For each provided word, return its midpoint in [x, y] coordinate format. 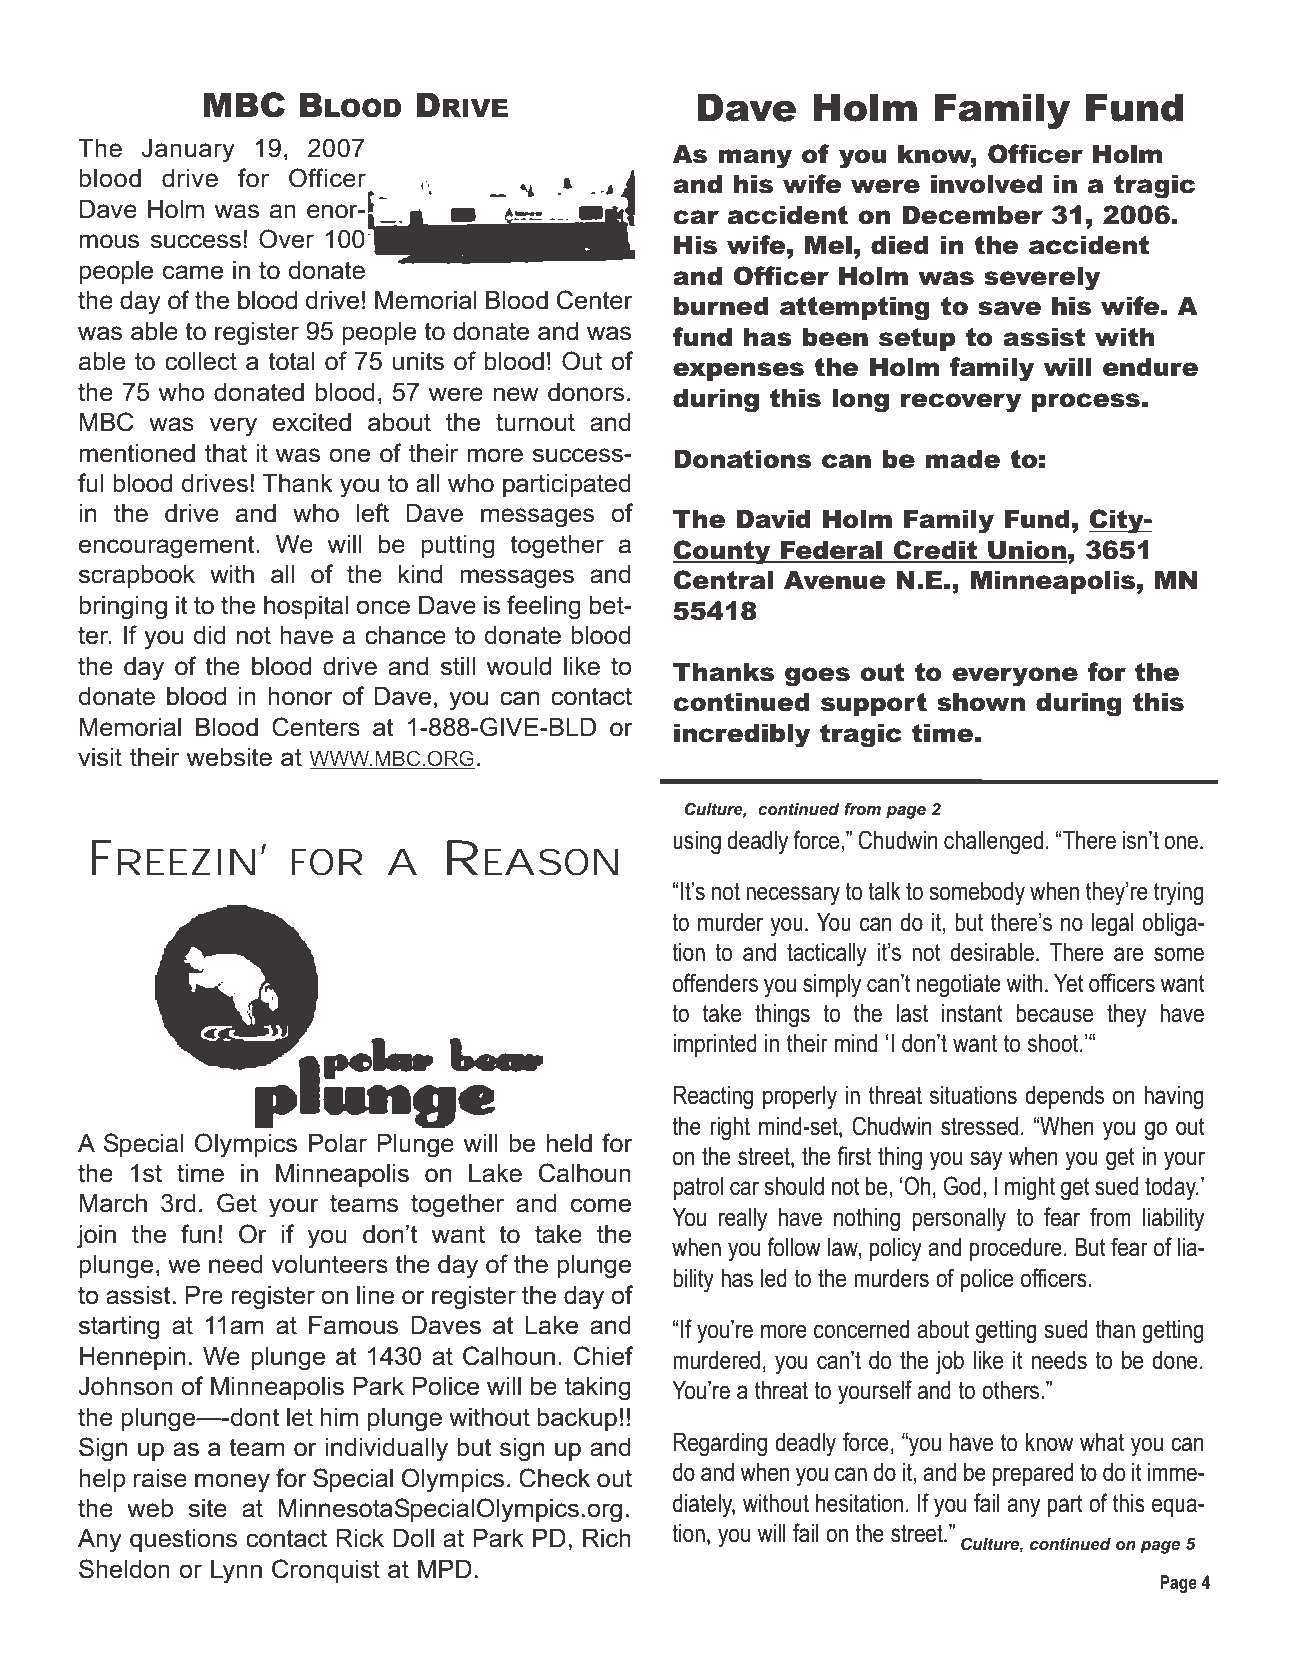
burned [721, 306]
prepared [1033, 1474]
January [188, 151]
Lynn [236, 1572]
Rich [607, 1538]
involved [986, 184]
